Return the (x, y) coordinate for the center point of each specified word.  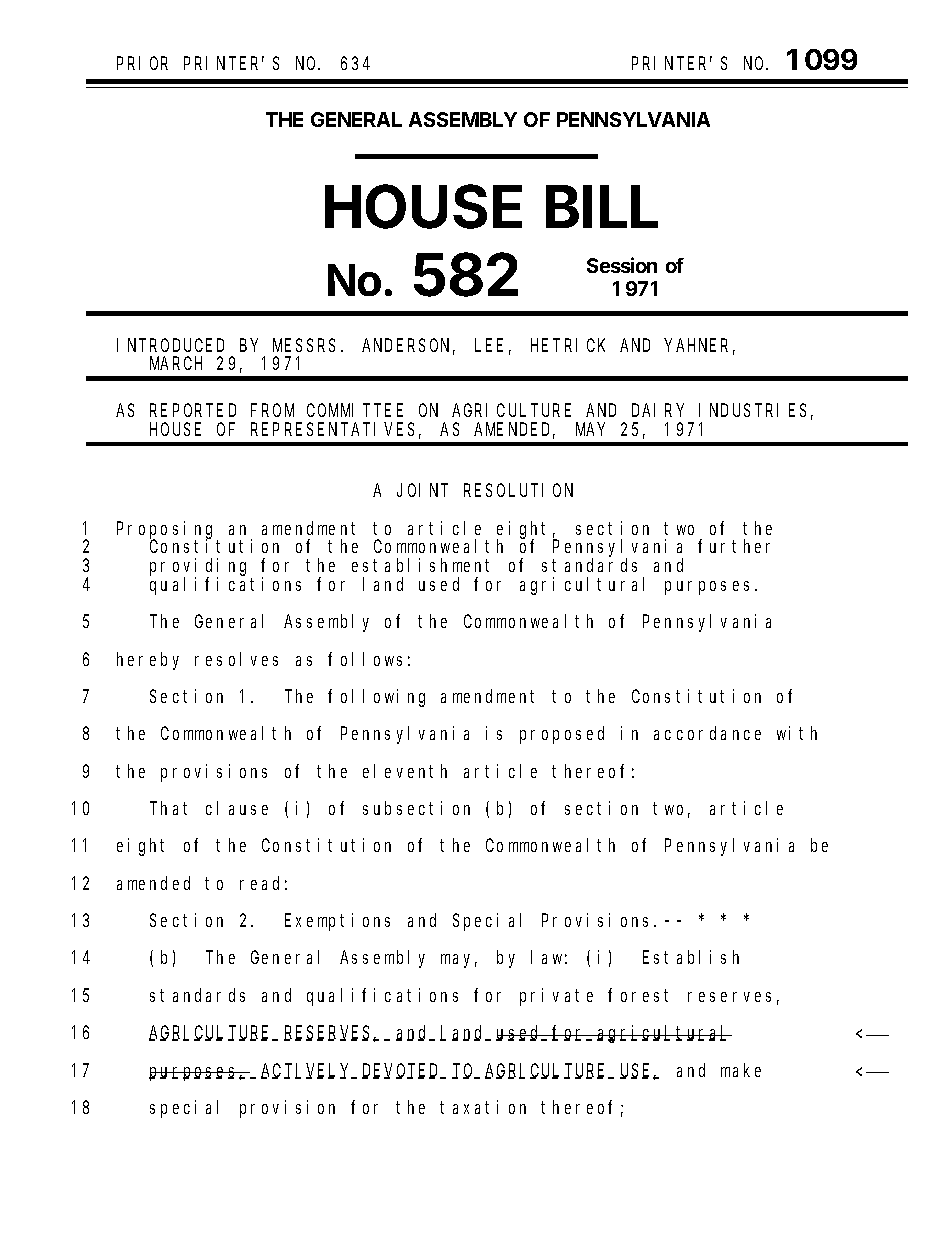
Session (622, 265)
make (741, 1070)
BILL (602, 206)
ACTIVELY (307, 1071)
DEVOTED (402, 1071)
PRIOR (142, 63)
